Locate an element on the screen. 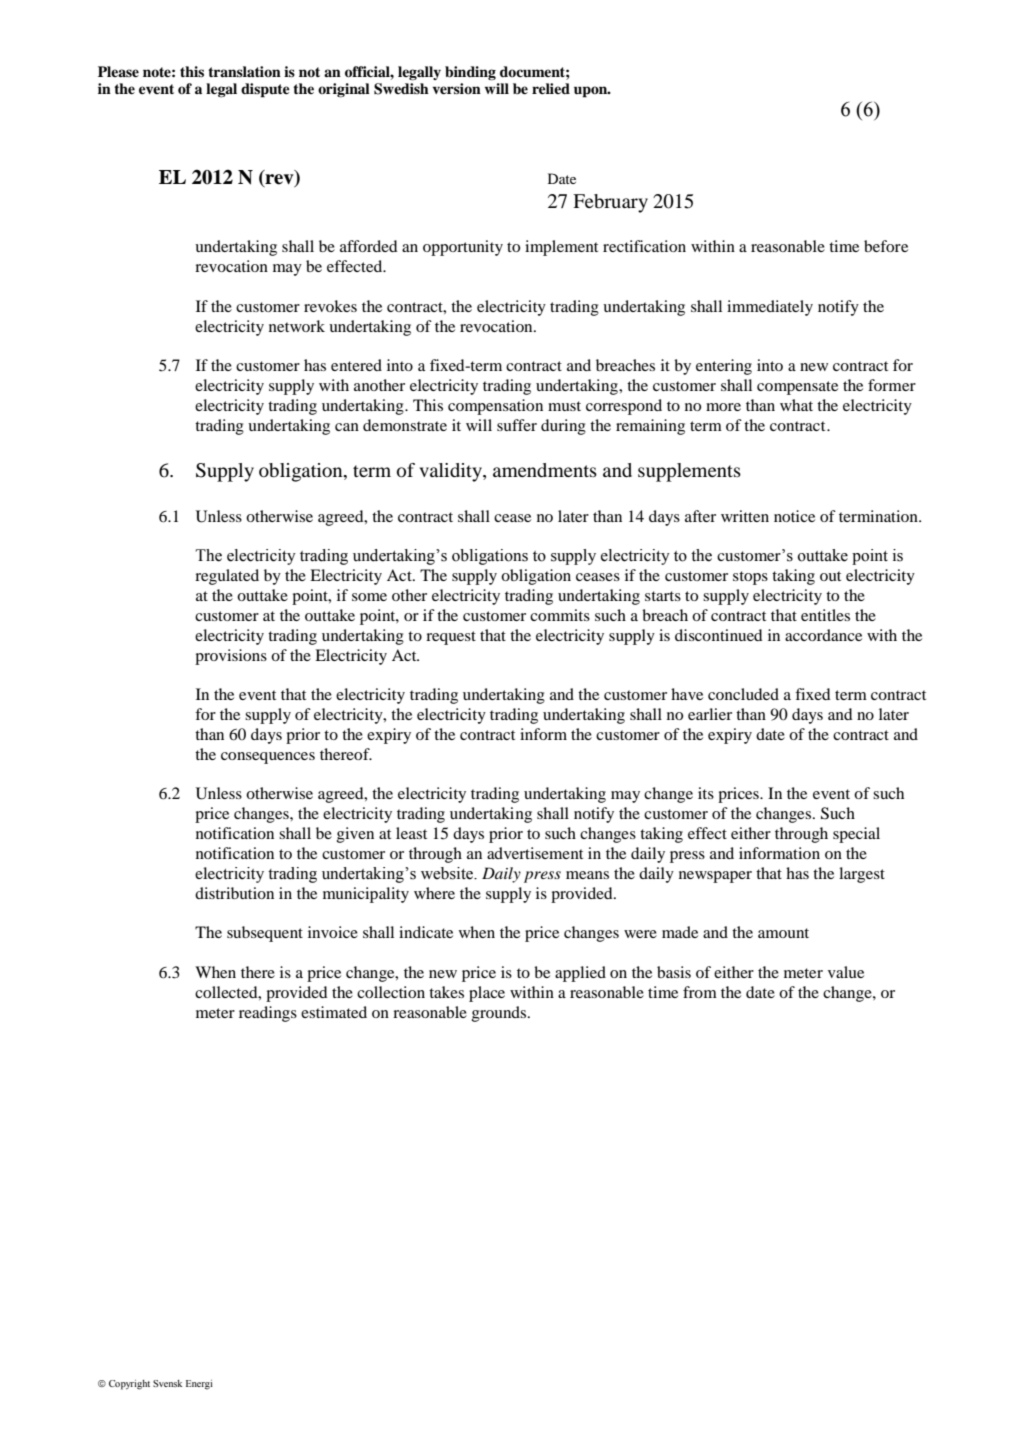 This screenshot has height=1452, width=1027. before is located at coordinates (886, 246).
